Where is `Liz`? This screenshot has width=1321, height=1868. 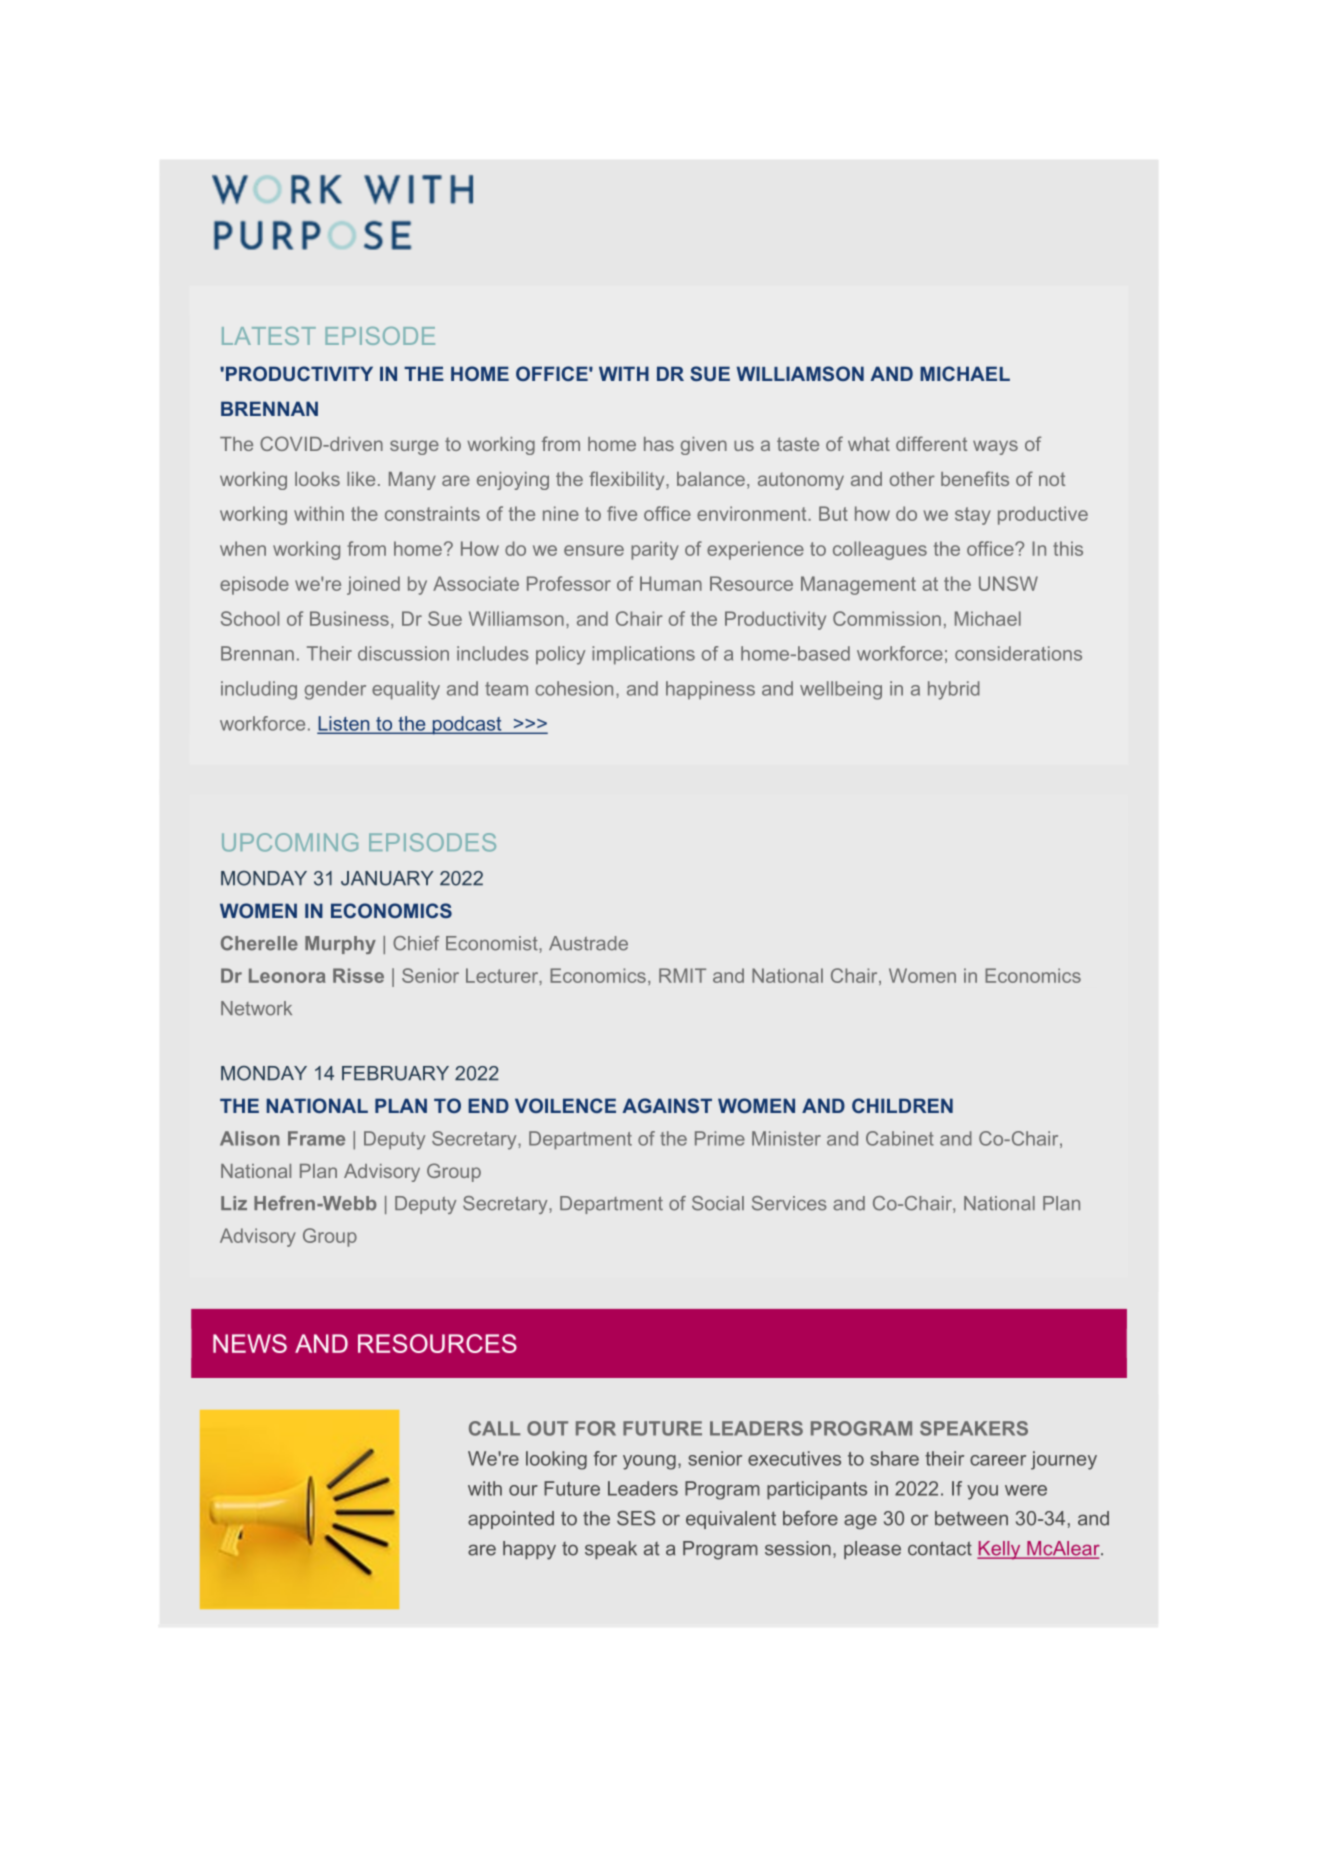 Liz is located at coordinates (234, 1203).
